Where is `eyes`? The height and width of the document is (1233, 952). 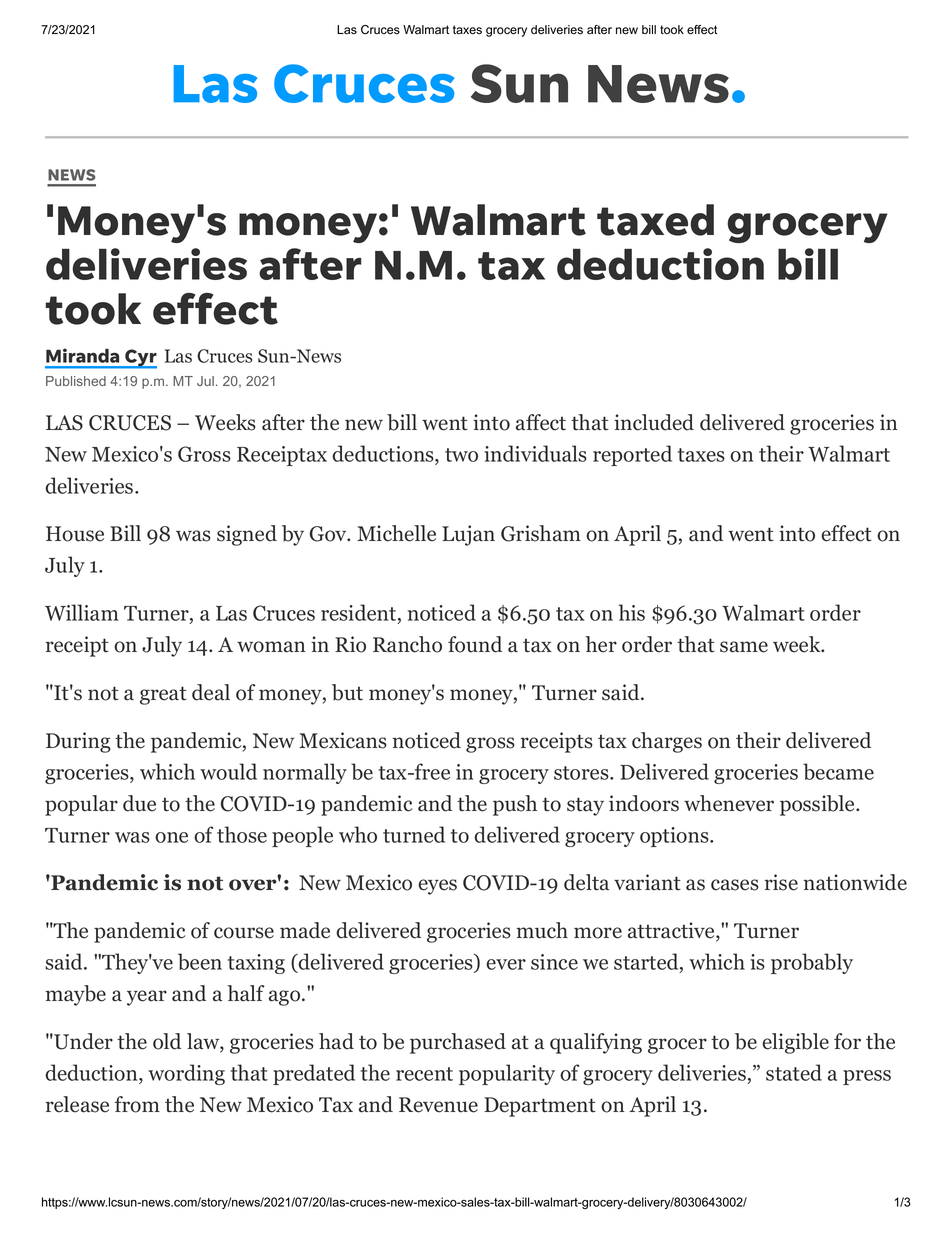 eyes is located at coordinates (437, 887).
